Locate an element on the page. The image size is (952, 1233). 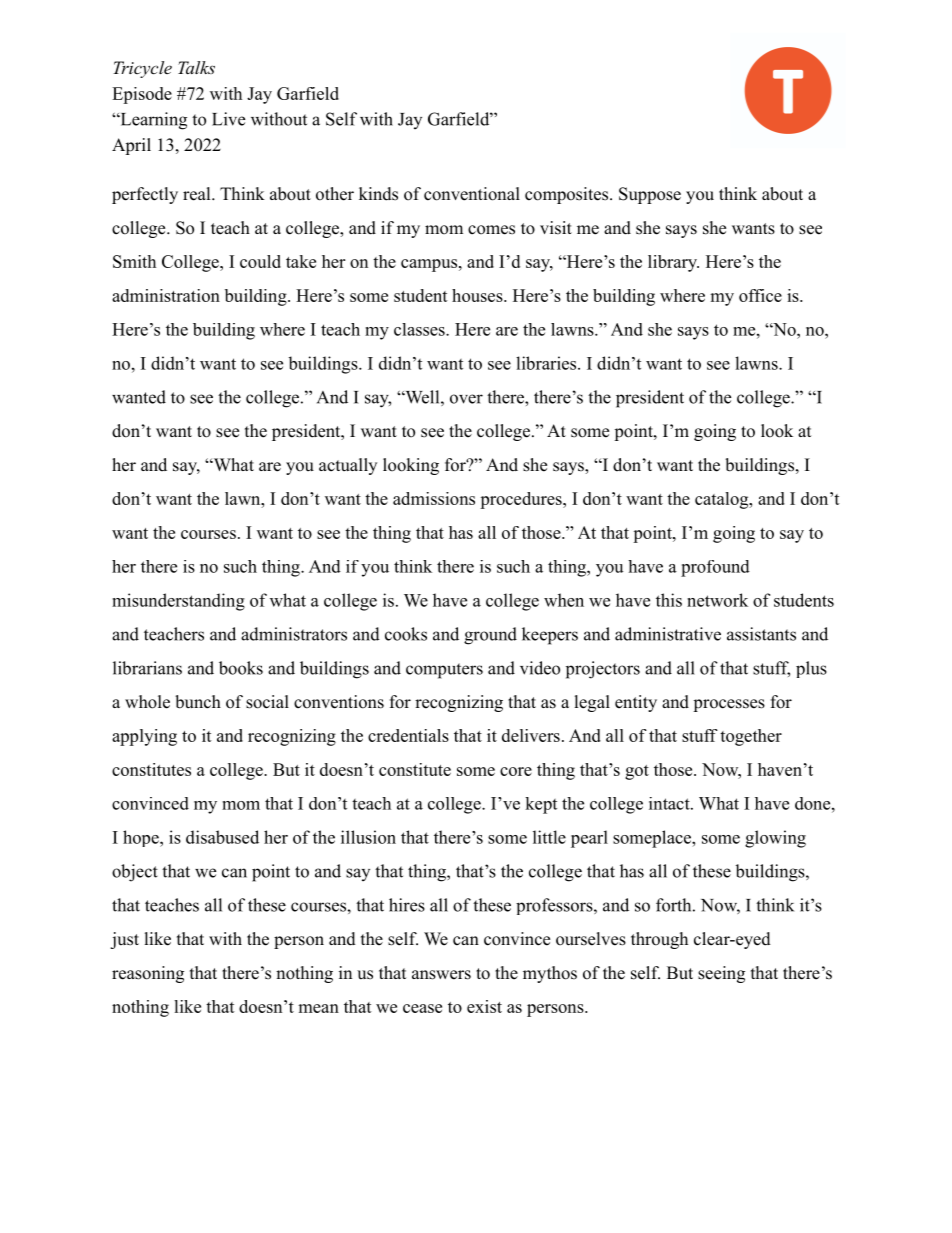
core is located at coordinates (516, 771).
